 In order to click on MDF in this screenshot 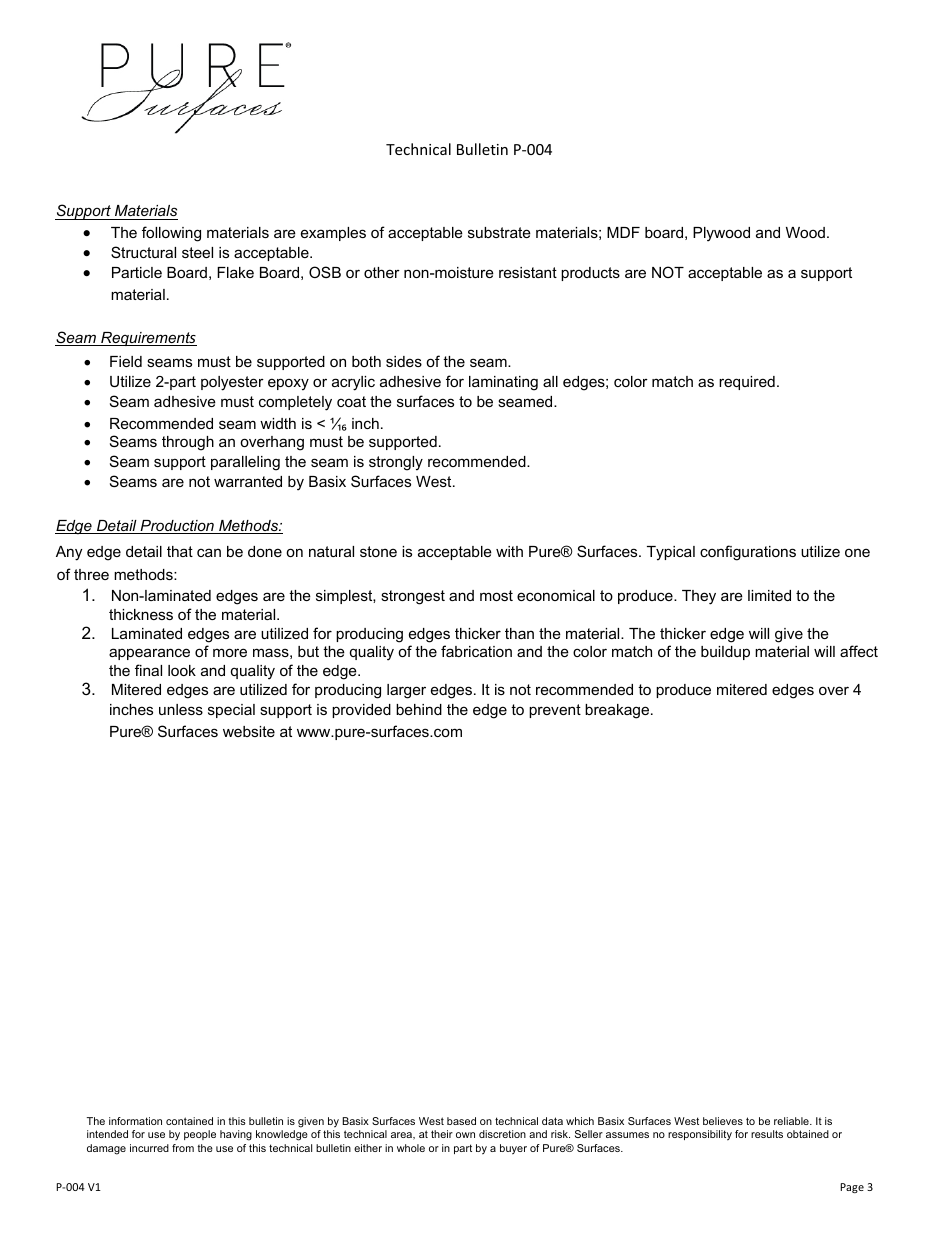, I will do `click(623, 232)`.
